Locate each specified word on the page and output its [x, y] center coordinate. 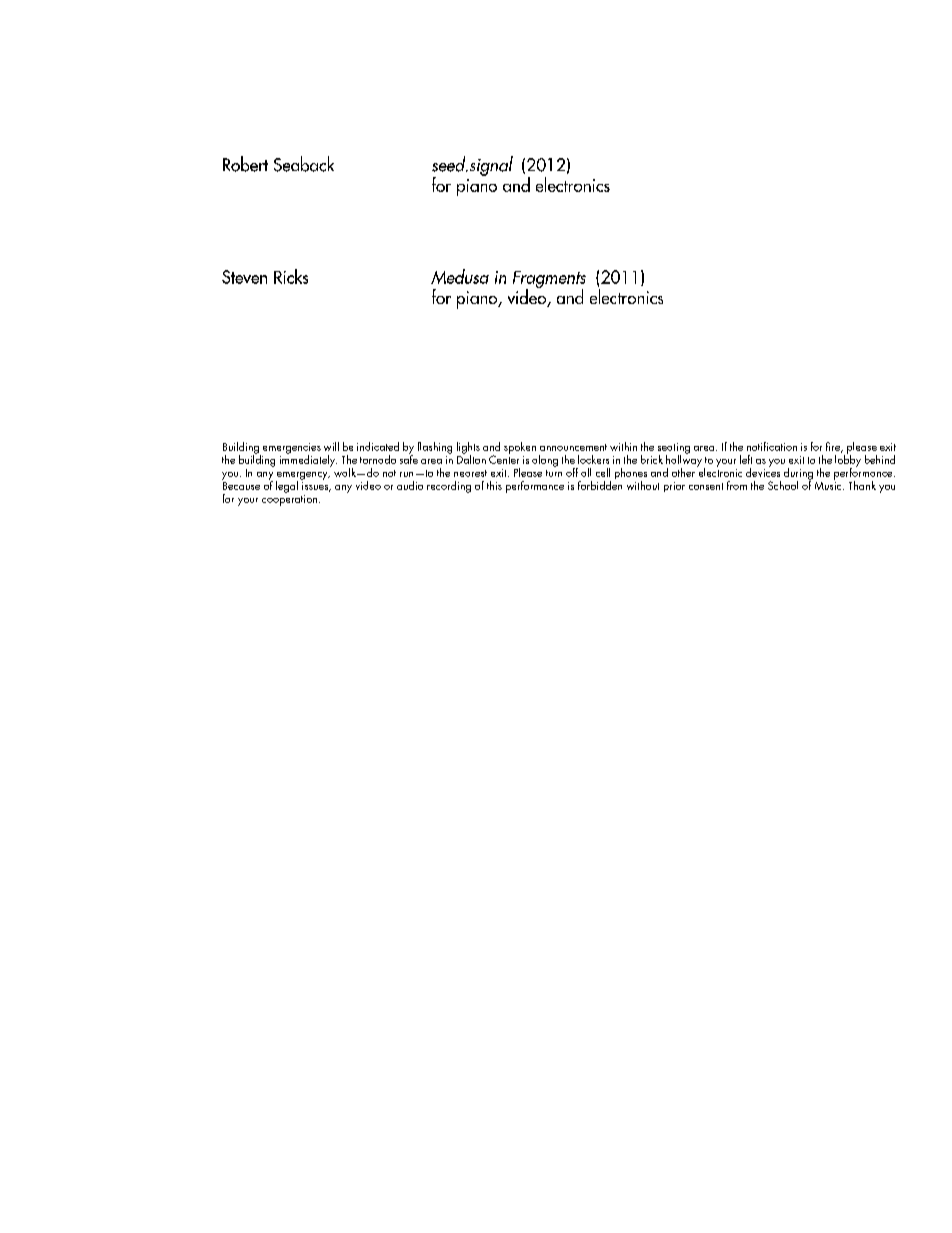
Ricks [291, 276]
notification [772, 446]
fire [834, 447]
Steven [244, 277]
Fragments [549, 280]
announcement [573, 447]
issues [316, 487]
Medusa [460, 276]
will [331, 446]
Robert [245, 164]
